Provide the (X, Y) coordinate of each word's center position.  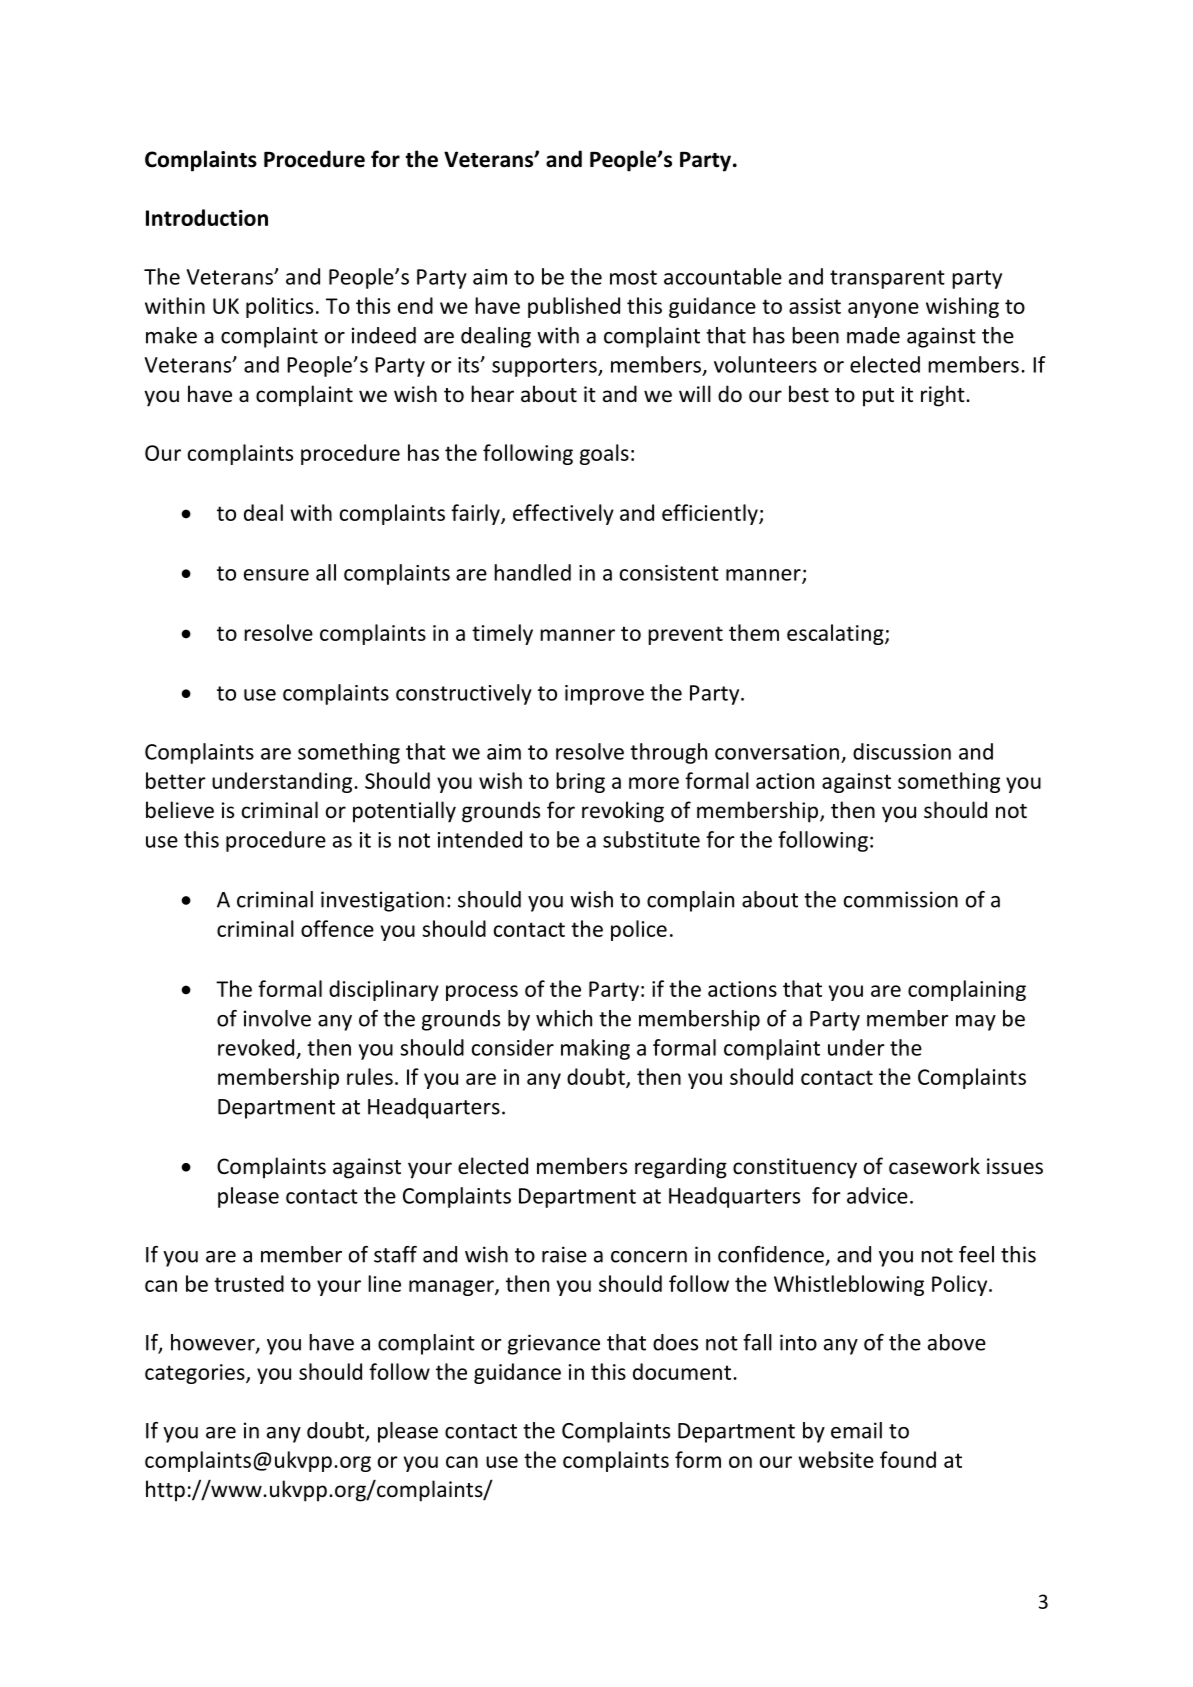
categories (196, 1374)
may (976, 1023)
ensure (276, 575)
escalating (836, 634)
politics (279, 307)
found (908, 1459)
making (595, 1049)
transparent (887, 279)
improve (604, 695)
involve (277, 1018)
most (633, 277)
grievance (554, 1344)
